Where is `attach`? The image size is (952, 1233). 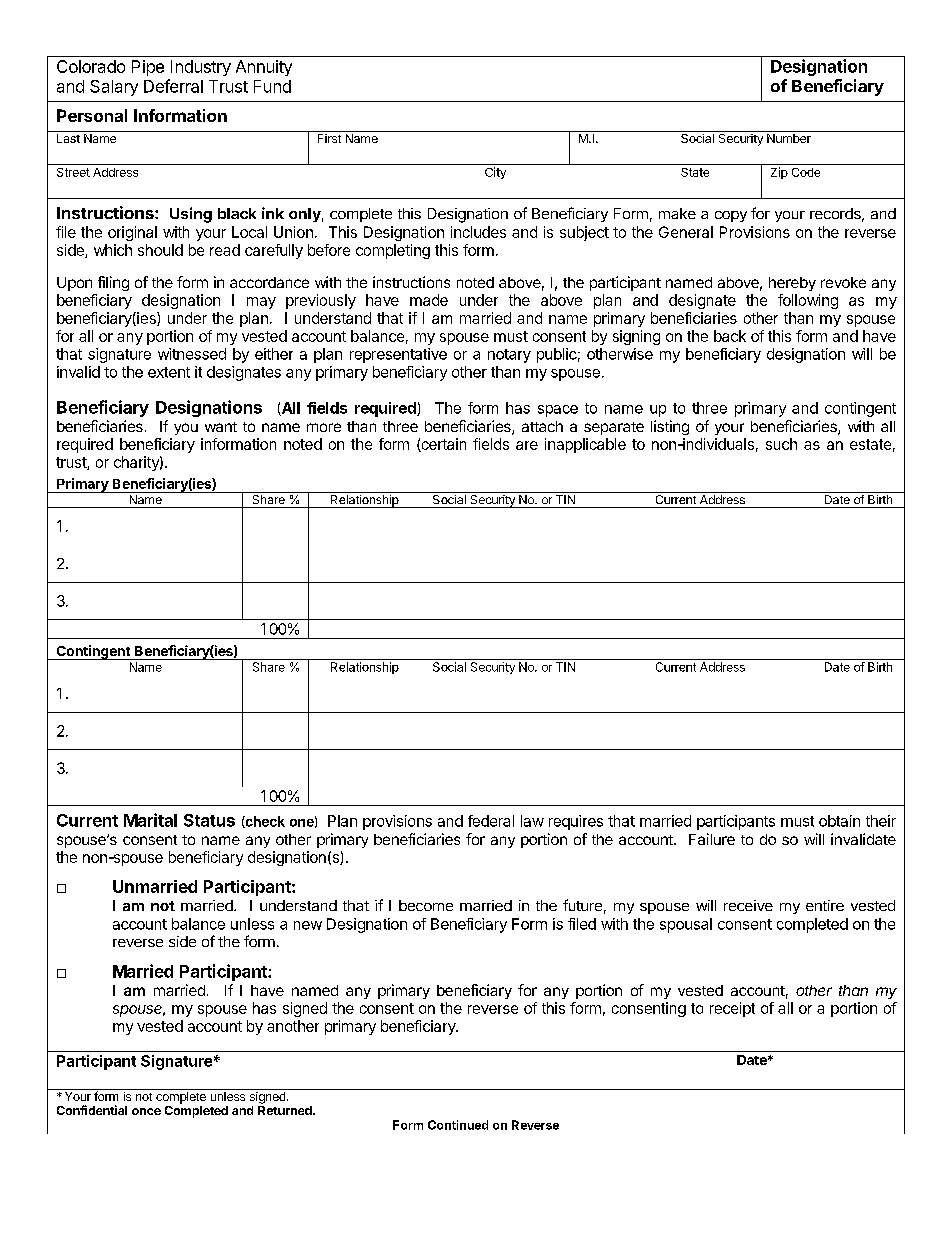
attach is located at coordinates (542, 426).
